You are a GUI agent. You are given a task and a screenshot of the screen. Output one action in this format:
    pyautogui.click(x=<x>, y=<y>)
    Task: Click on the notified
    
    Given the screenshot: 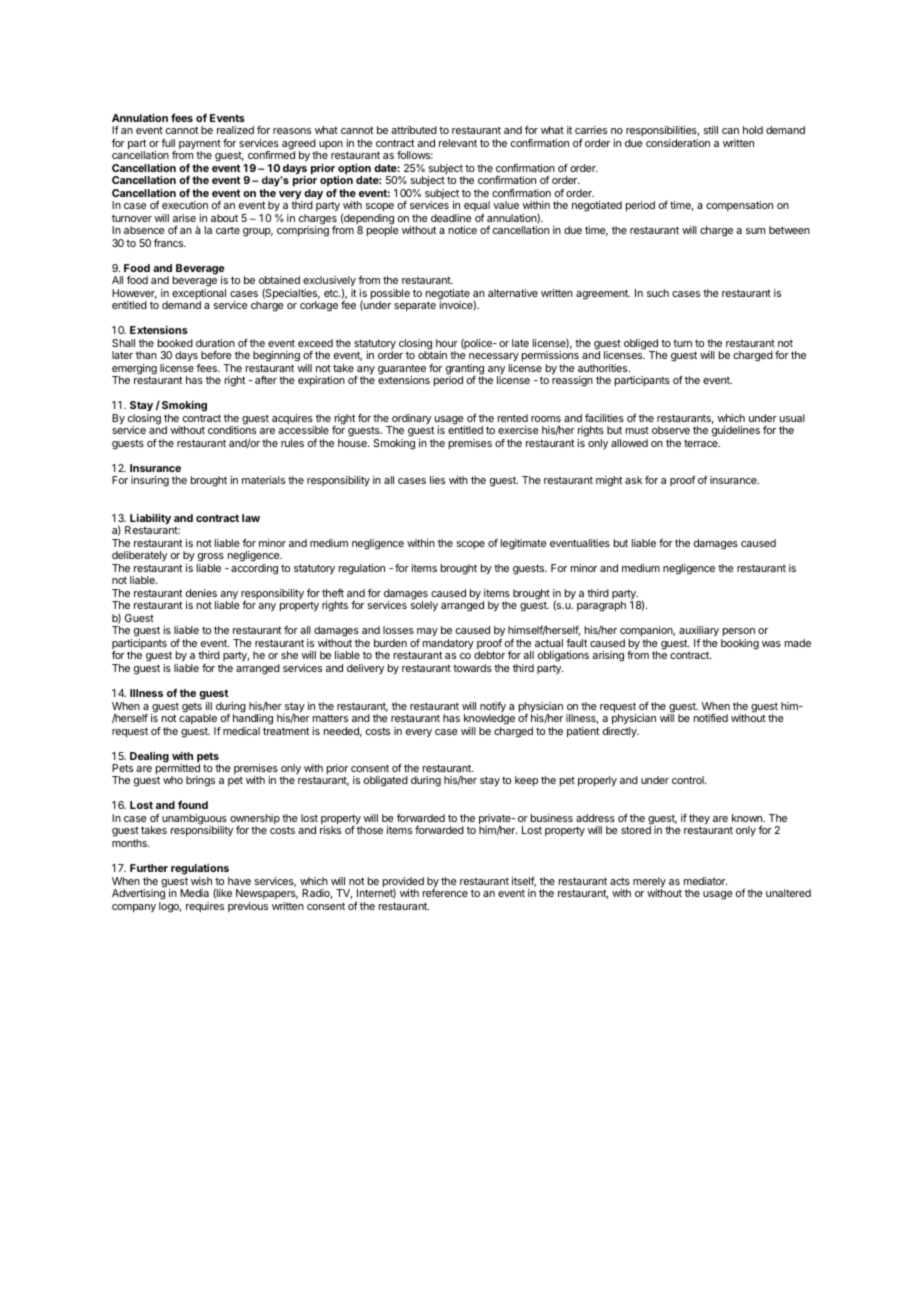 What is the action you would take?
    pyautogui.click(x=711, y=718)
